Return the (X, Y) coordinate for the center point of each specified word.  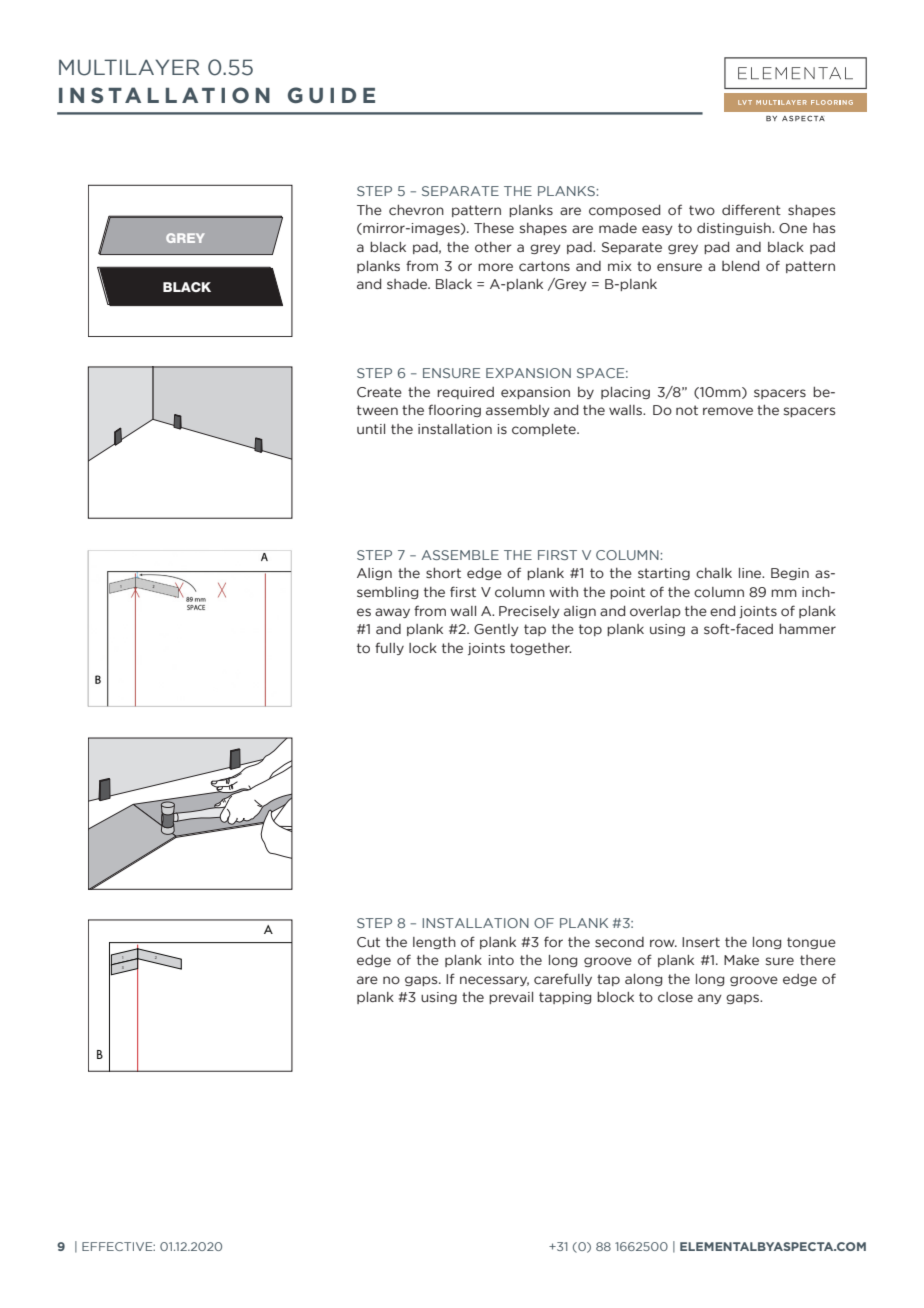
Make (741, 960)
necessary (494, 981)
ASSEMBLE (460, 555)
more (495, 267)
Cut (368, 942)
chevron (416, 210)
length (434, 942)
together (540, 649)
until (371, 429)
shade (408, 284)
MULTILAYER (129, 67)
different (751, 209)
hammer (807, 629)
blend (740, 266)
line (751, 573)
